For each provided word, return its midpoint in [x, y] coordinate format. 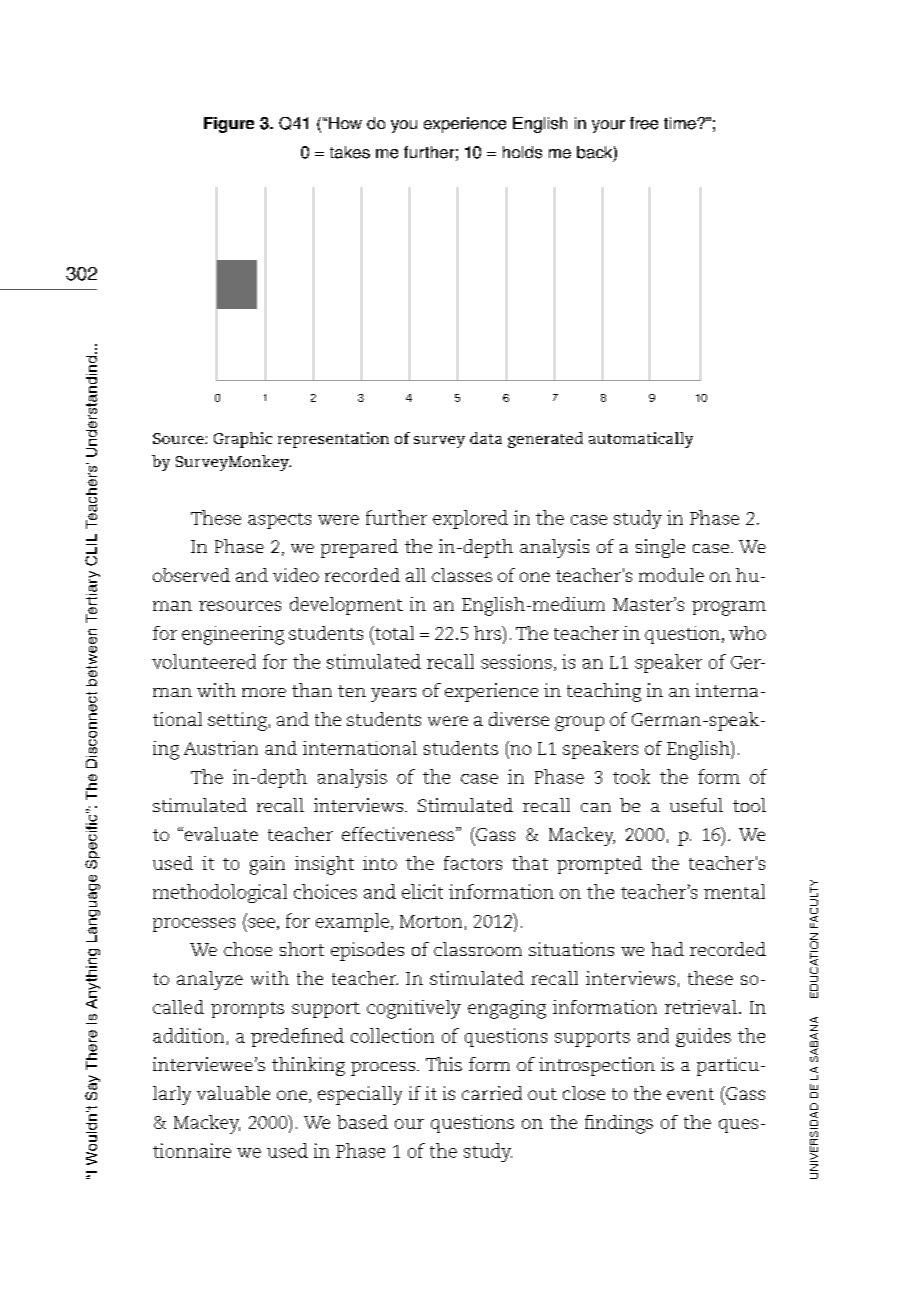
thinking [308, 1066]
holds [522, 152]
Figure [229, 125]
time [681, 123]
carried [492, 1093]
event [690, 1094]
